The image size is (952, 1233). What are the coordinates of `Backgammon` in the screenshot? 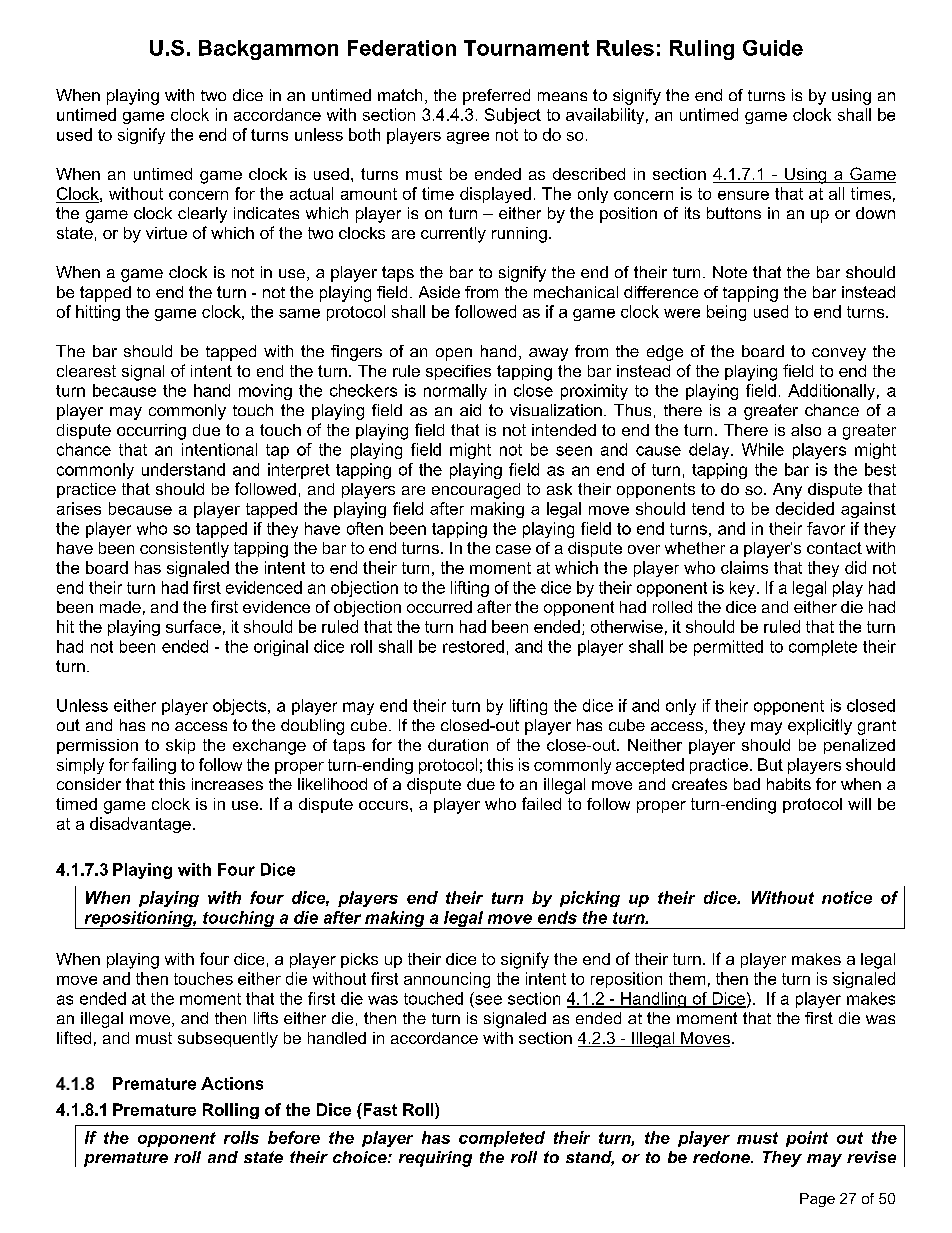 It's located at (268, 50).
